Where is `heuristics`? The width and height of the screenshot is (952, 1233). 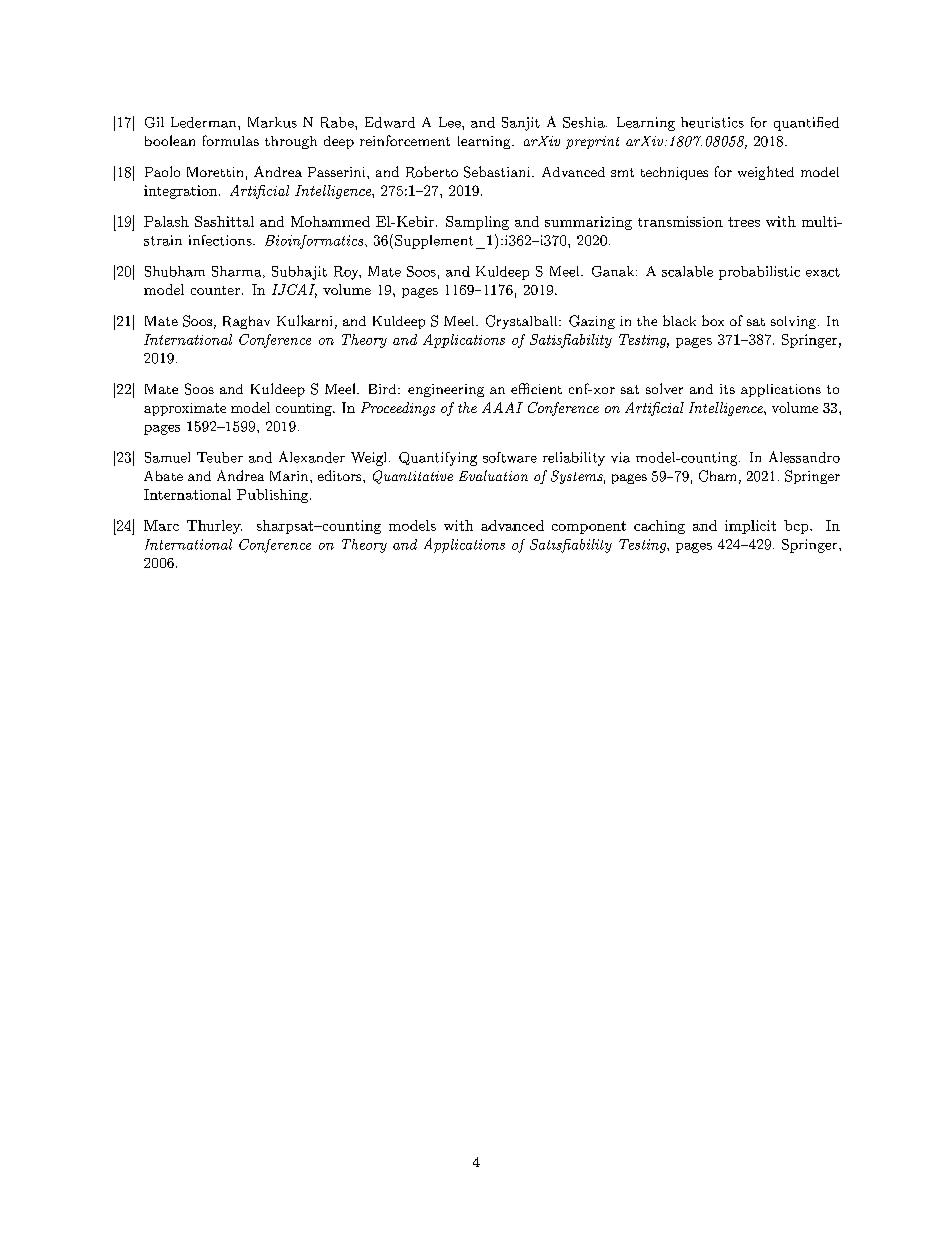 heuristics is located at coordinates (712, 122).
